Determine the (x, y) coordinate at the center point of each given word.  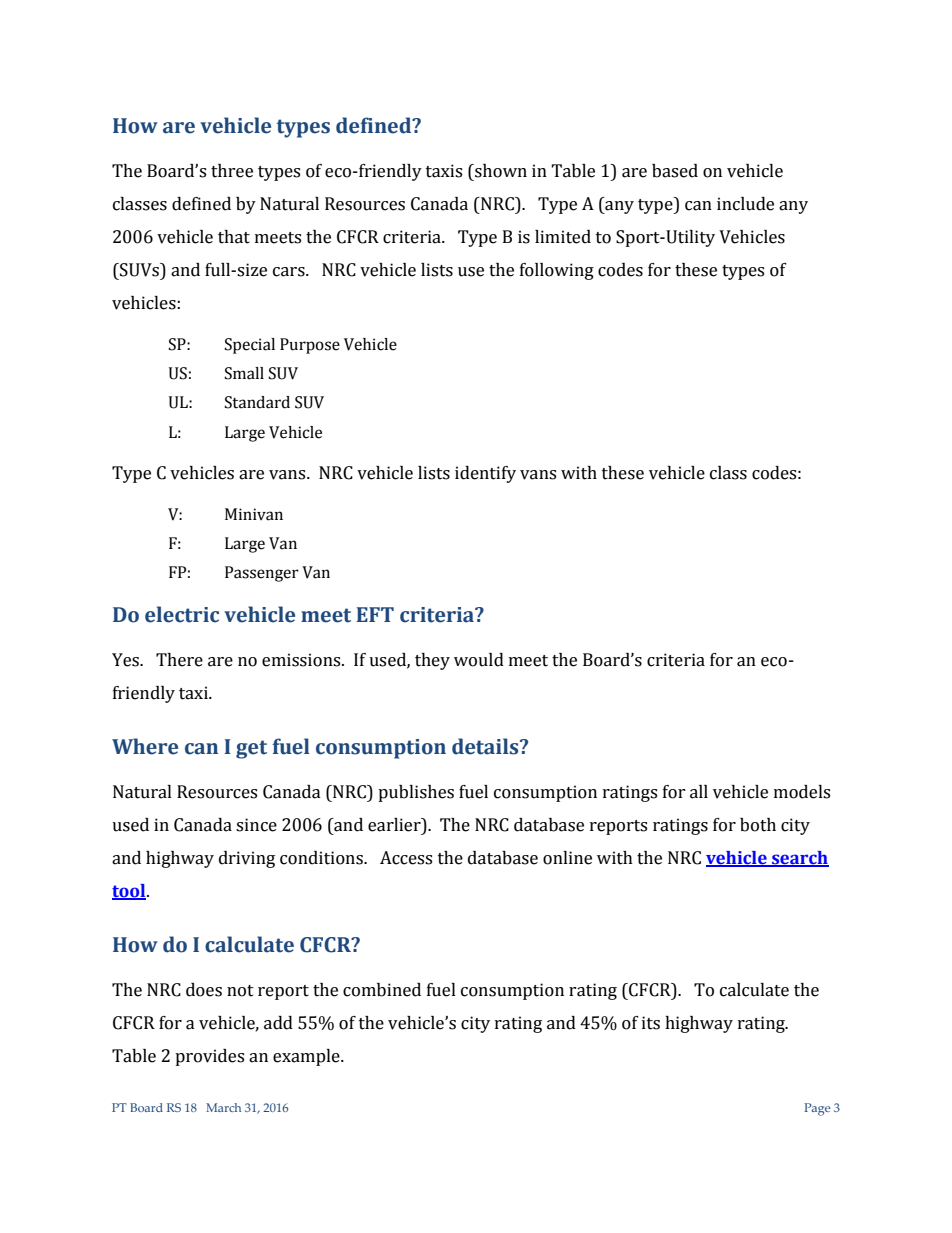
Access (406, 858)
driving (247, 859)
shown (500, 171)
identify (485, 474)
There (179, 660)
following (557, 271)
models (802, 792)
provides (209, 1057)
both (758, 825)
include (745, 204)
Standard (257, 402)
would (479, 660)
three (232, 171)
